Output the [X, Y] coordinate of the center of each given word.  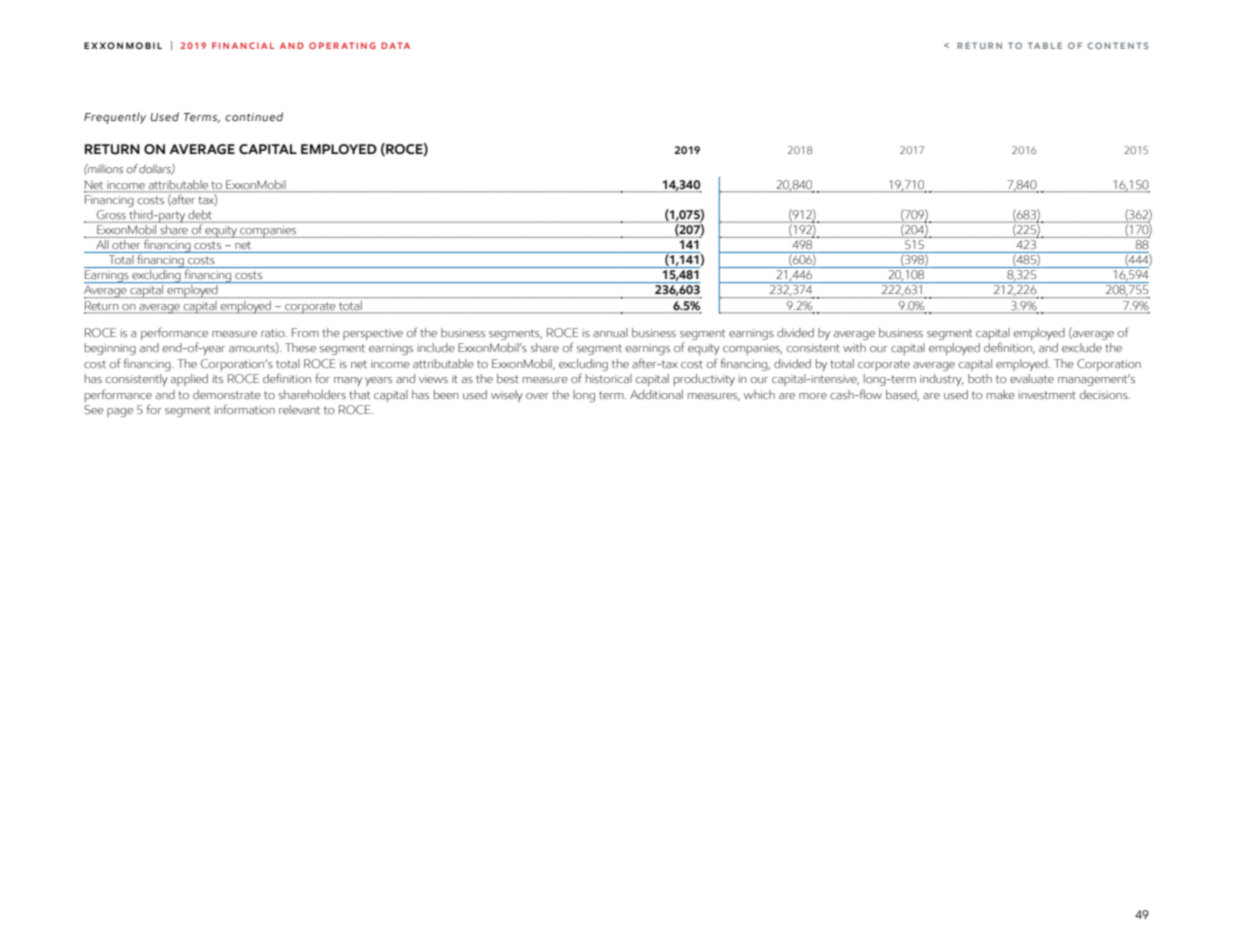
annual [610, 333]
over [537, 396]
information [245, 409]
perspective [373, 334]
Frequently [115, 118]
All [102, 243]
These [300, 347]
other [126, 243]
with [854, 347]
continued [254, 117]
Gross [111, 214]
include [436, 347]
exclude [1082, 347]
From [305, 332]
